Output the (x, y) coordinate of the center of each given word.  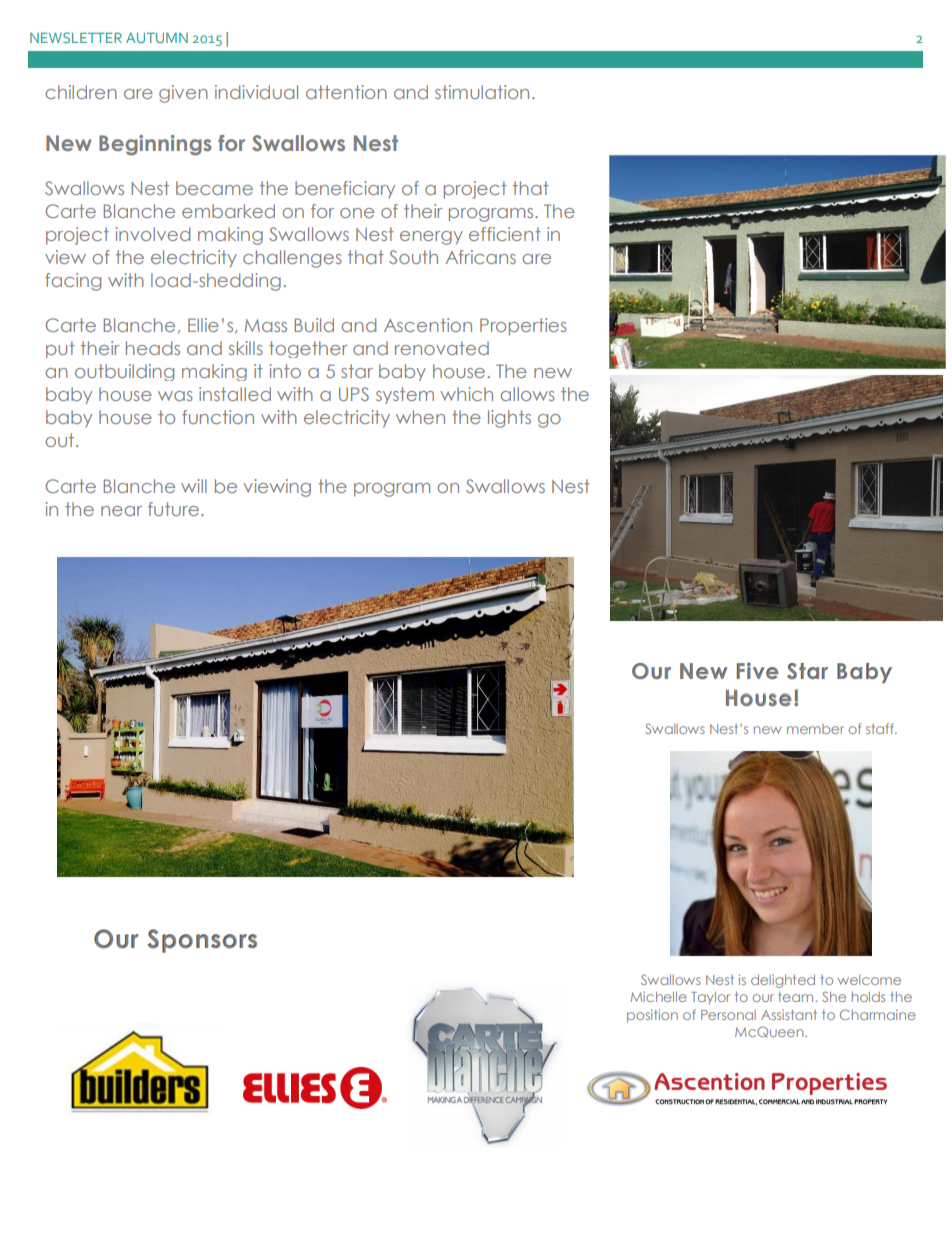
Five (758, 671)
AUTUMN (157, 38)
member (815, 729)
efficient (505, 234)
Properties (523, 327)
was (175, 396)
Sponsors (202, 941)
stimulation (482, 92)
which (466, 394)
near (121, 511)
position (652, 1016)
